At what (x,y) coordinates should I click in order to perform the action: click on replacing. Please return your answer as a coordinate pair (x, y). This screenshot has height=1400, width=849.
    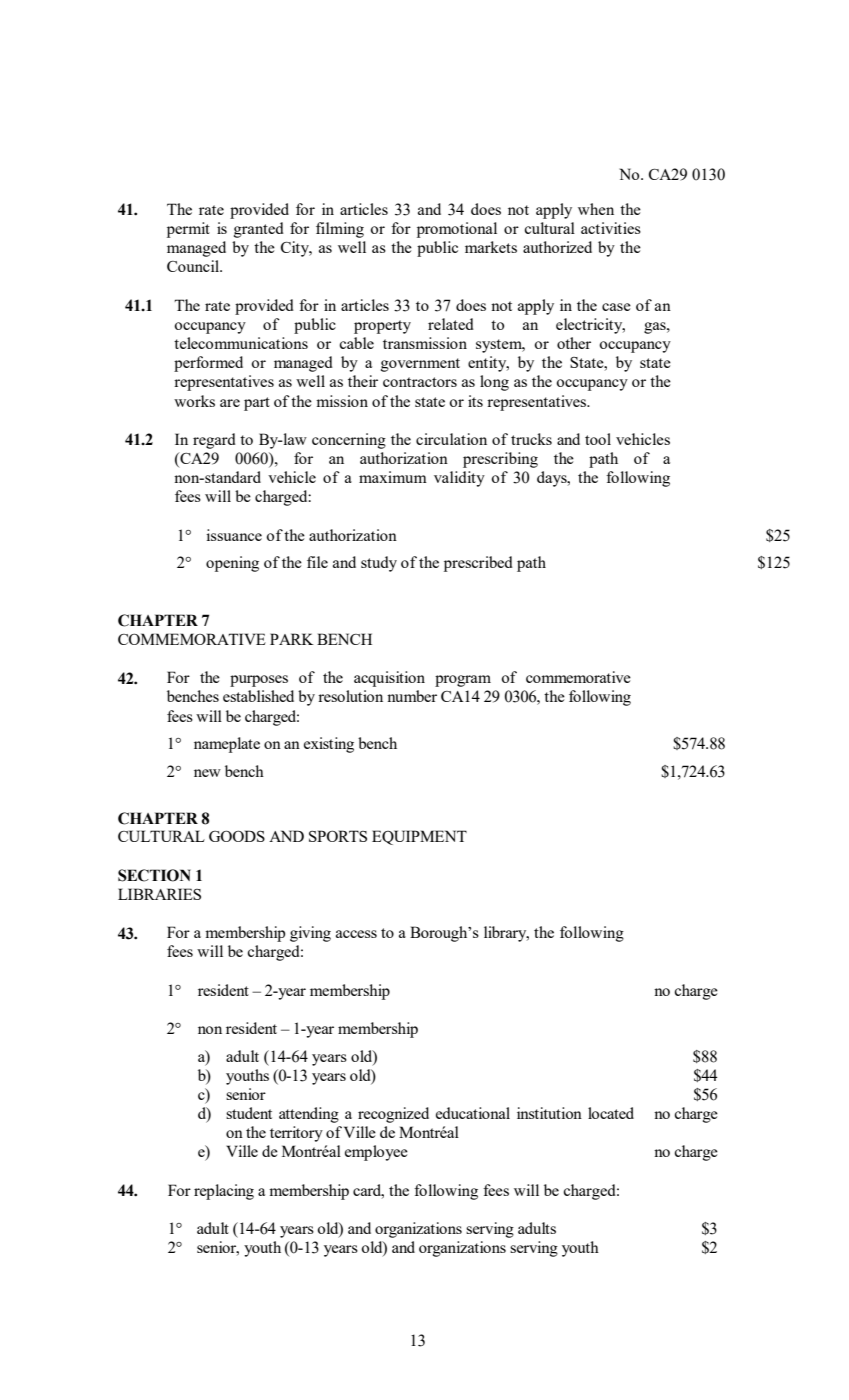
    Looking at the image, I should click on (224, 1192).
